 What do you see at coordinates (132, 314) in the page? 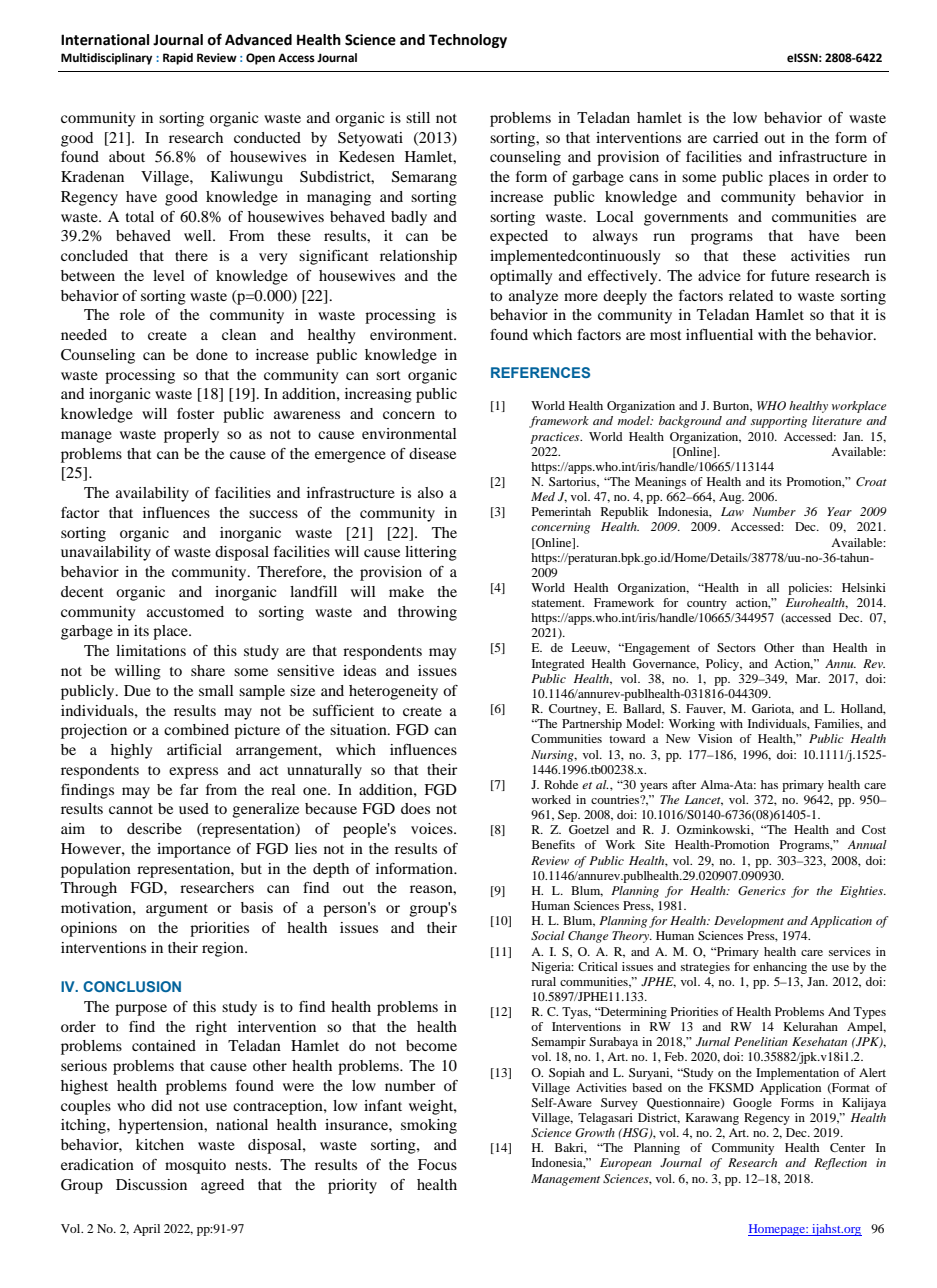
I see `role` at bounding box center [132, 314].
